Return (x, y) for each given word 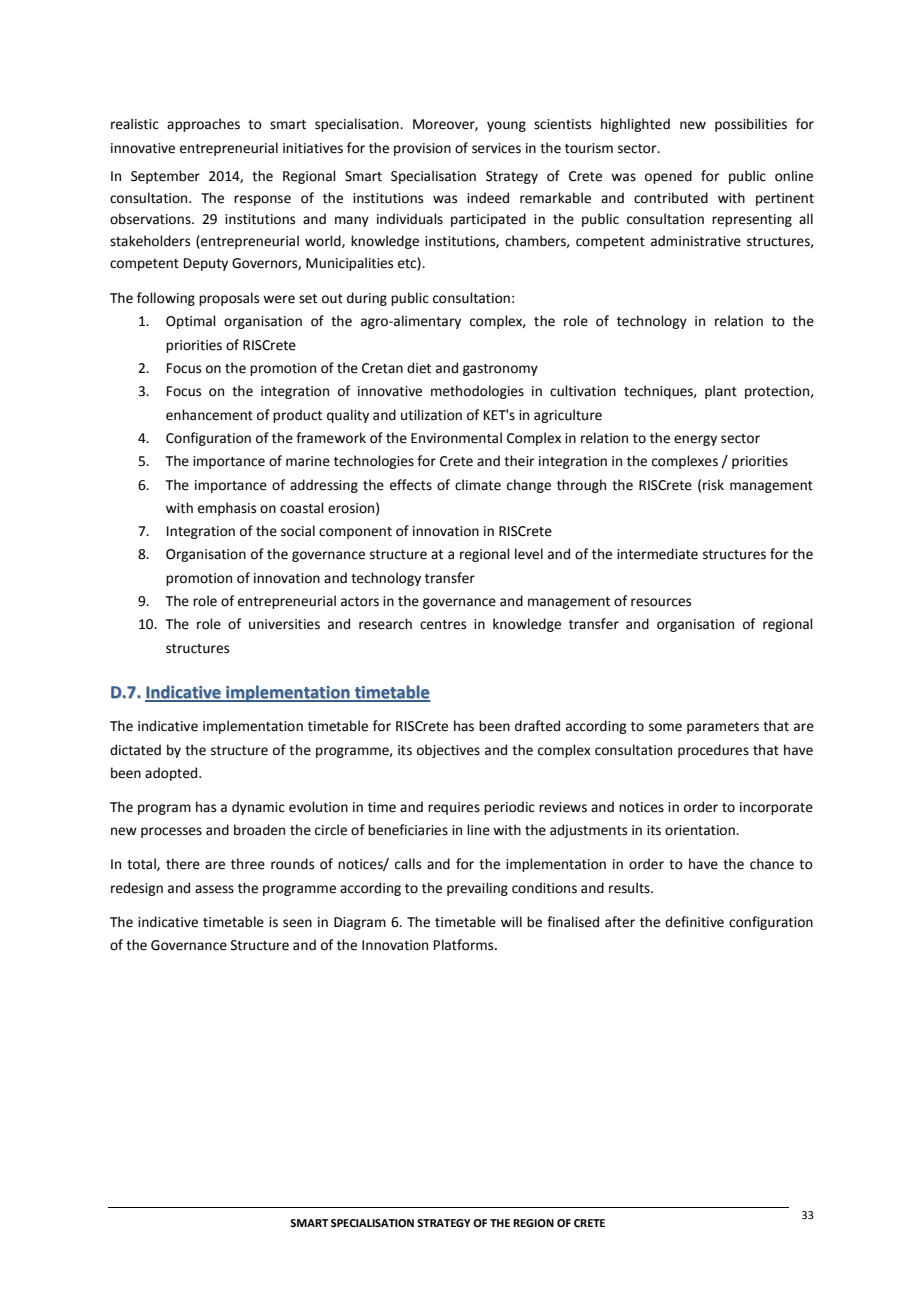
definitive (694, 922)
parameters (723, 728)
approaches (203, 125)
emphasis (227, 509)
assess (214, 889)
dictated (135, 750)
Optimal (191, 322)
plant (721, 392)
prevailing (477, 889)
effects (411, 485)
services (496, 148)
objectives (448, 751)
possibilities (751, 125)
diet (419, 368)
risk (713, 485)
